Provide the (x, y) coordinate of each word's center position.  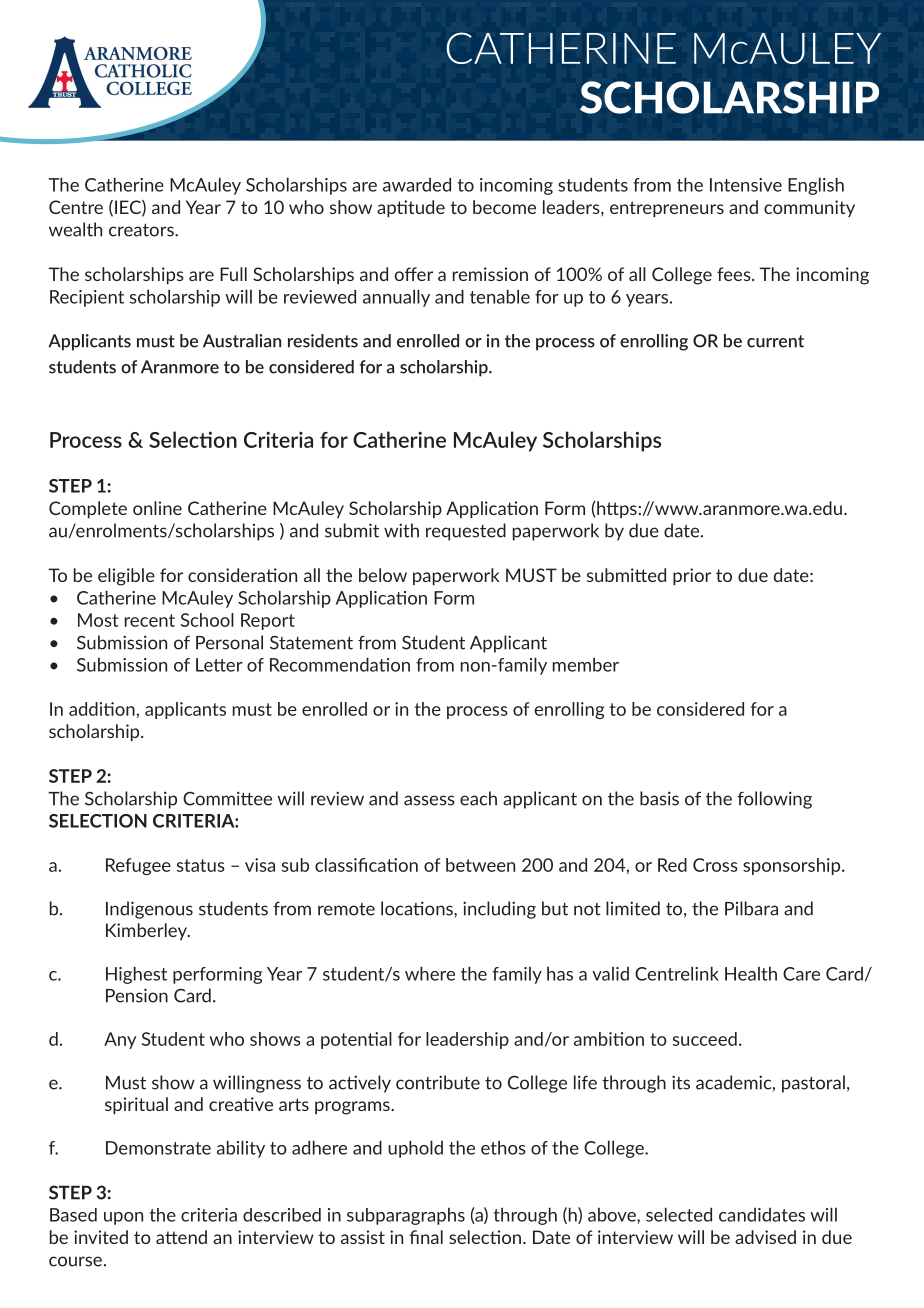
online (157, 508)
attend (181, 1237)
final (426, 1237)
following (774, 800)
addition (102, 709)
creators (142, 230)
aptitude (411, 208)
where (430, 973)
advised (765, 1237)
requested (466, 532)
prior (692, 576)
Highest (136, 975)
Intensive (746, 185)
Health (751, 973)
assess (429, 800)
